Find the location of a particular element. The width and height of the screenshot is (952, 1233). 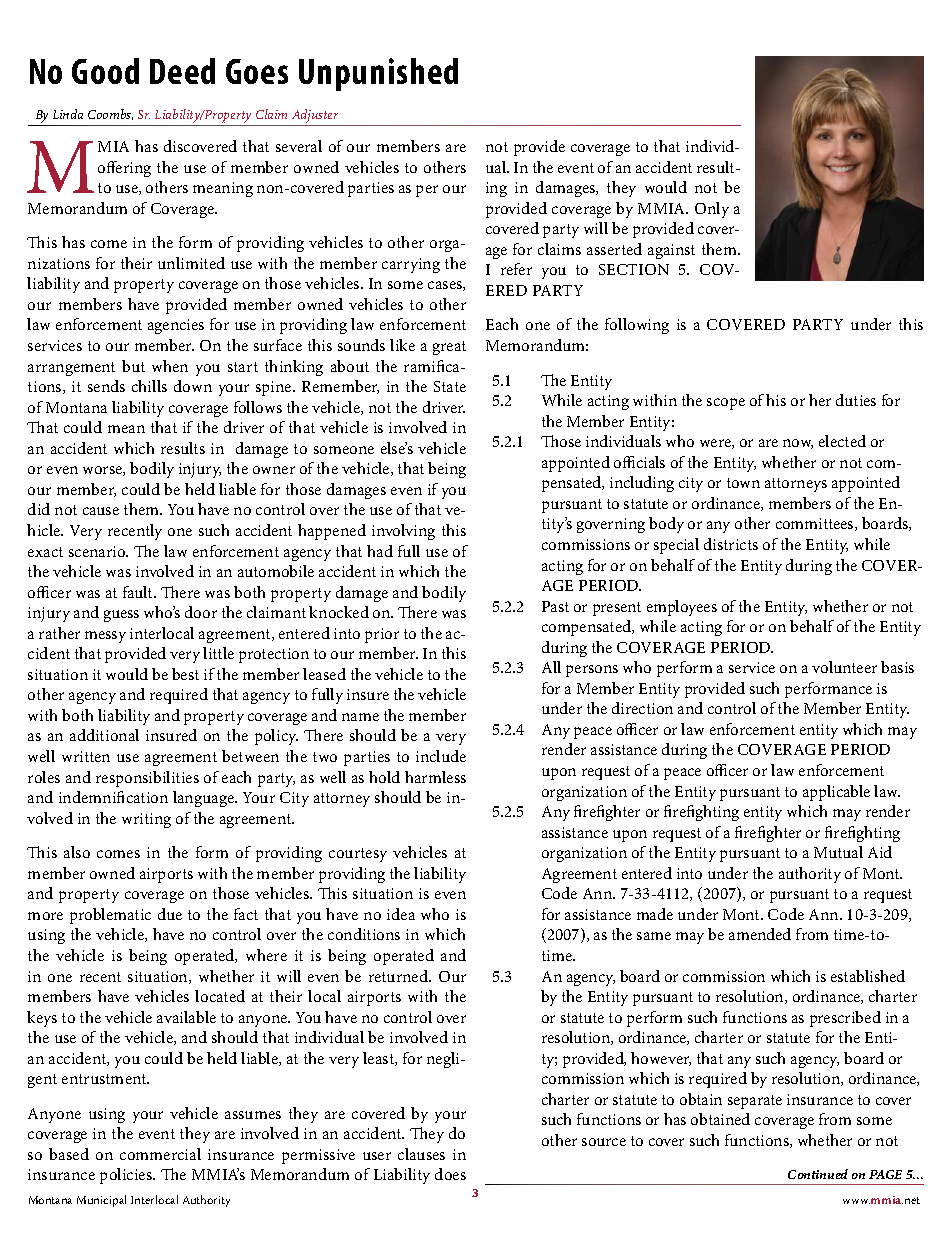

prior is located at coordinates (382, 635).
